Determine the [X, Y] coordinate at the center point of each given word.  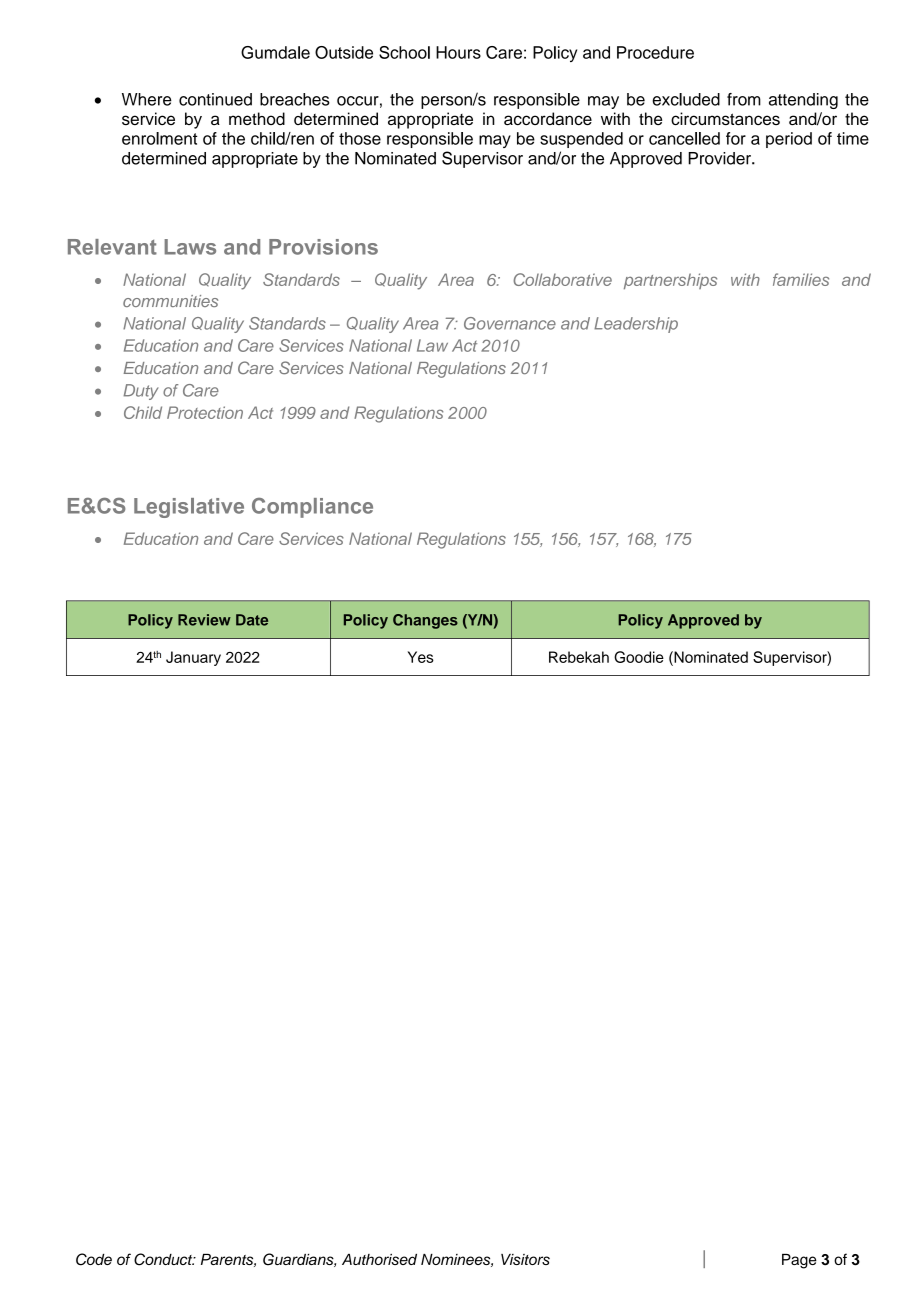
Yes [421, 657]
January [193, 658]
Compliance [312, 508]
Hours [458, 52]
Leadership [636, 325]
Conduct [164, 1259]
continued [215, 99]
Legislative [189, 508]
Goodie [639, 657]
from [744, 99]
